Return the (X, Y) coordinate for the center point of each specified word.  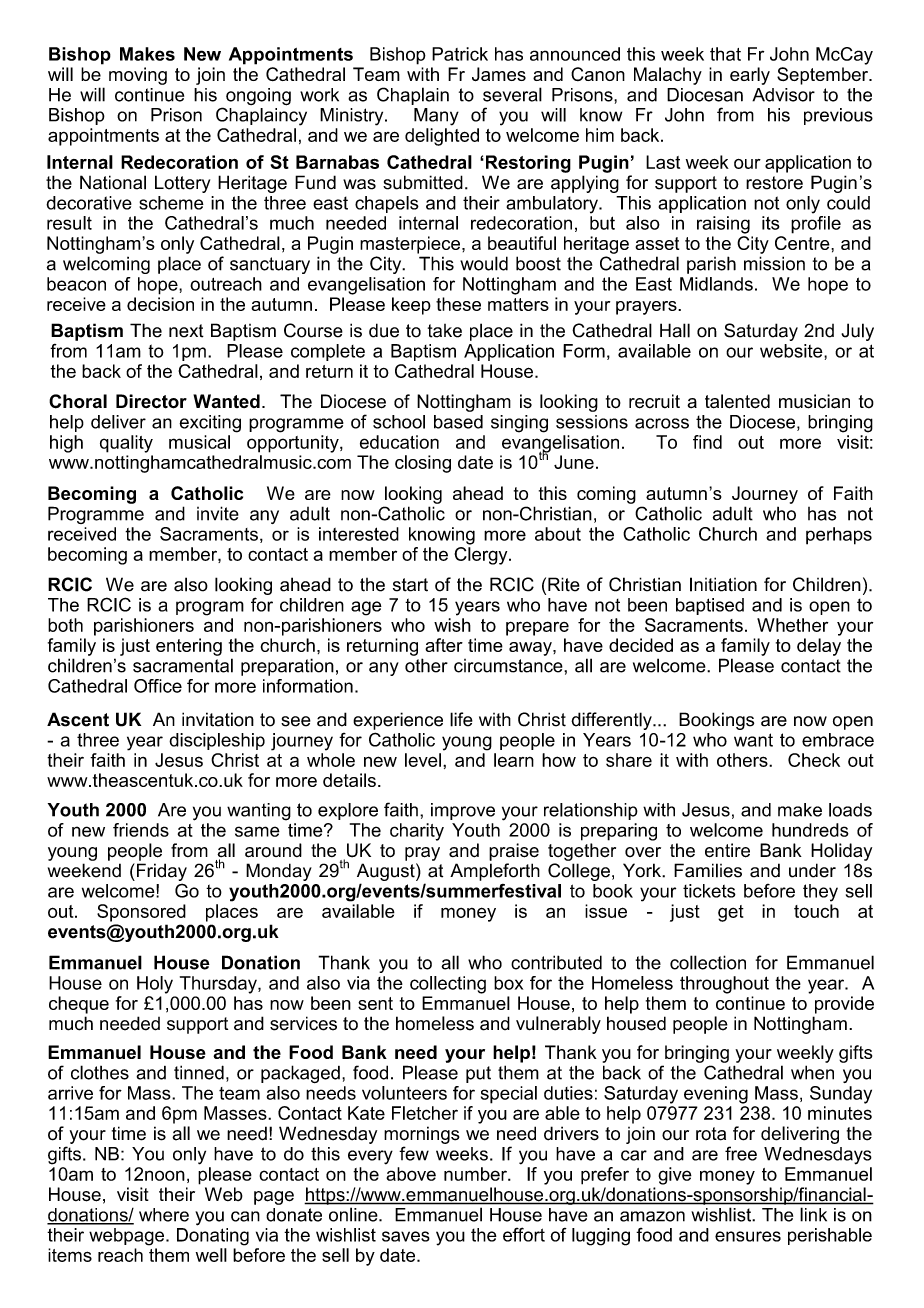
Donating (213, 1235)
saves (406, 1236)
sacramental (183, 665)
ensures (748, 1236)
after (444, 645)
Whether (792, 625)
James (499, 74)
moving (138, 76)
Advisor (783, 95)
